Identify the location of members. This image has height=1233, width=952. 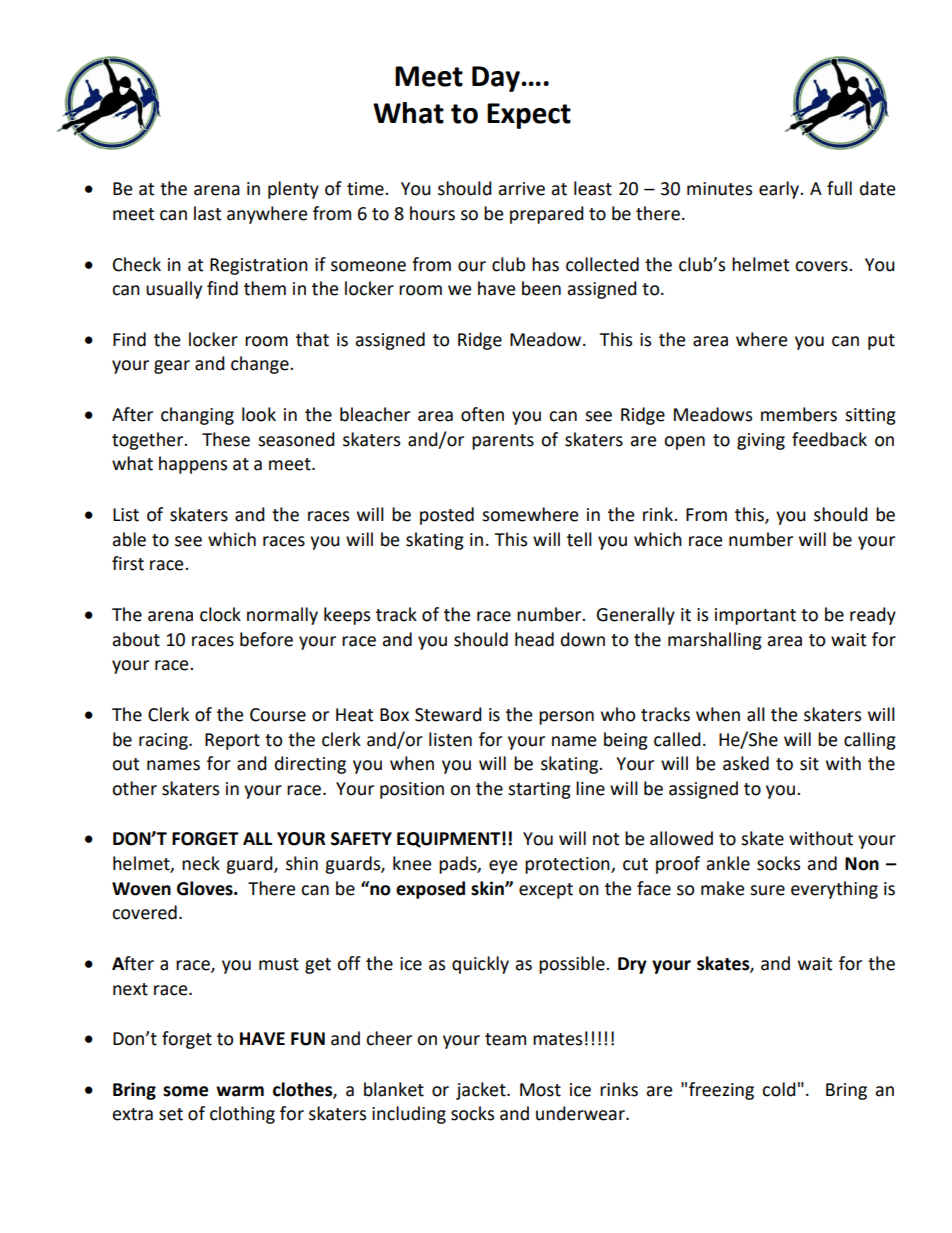
(799, 414).
